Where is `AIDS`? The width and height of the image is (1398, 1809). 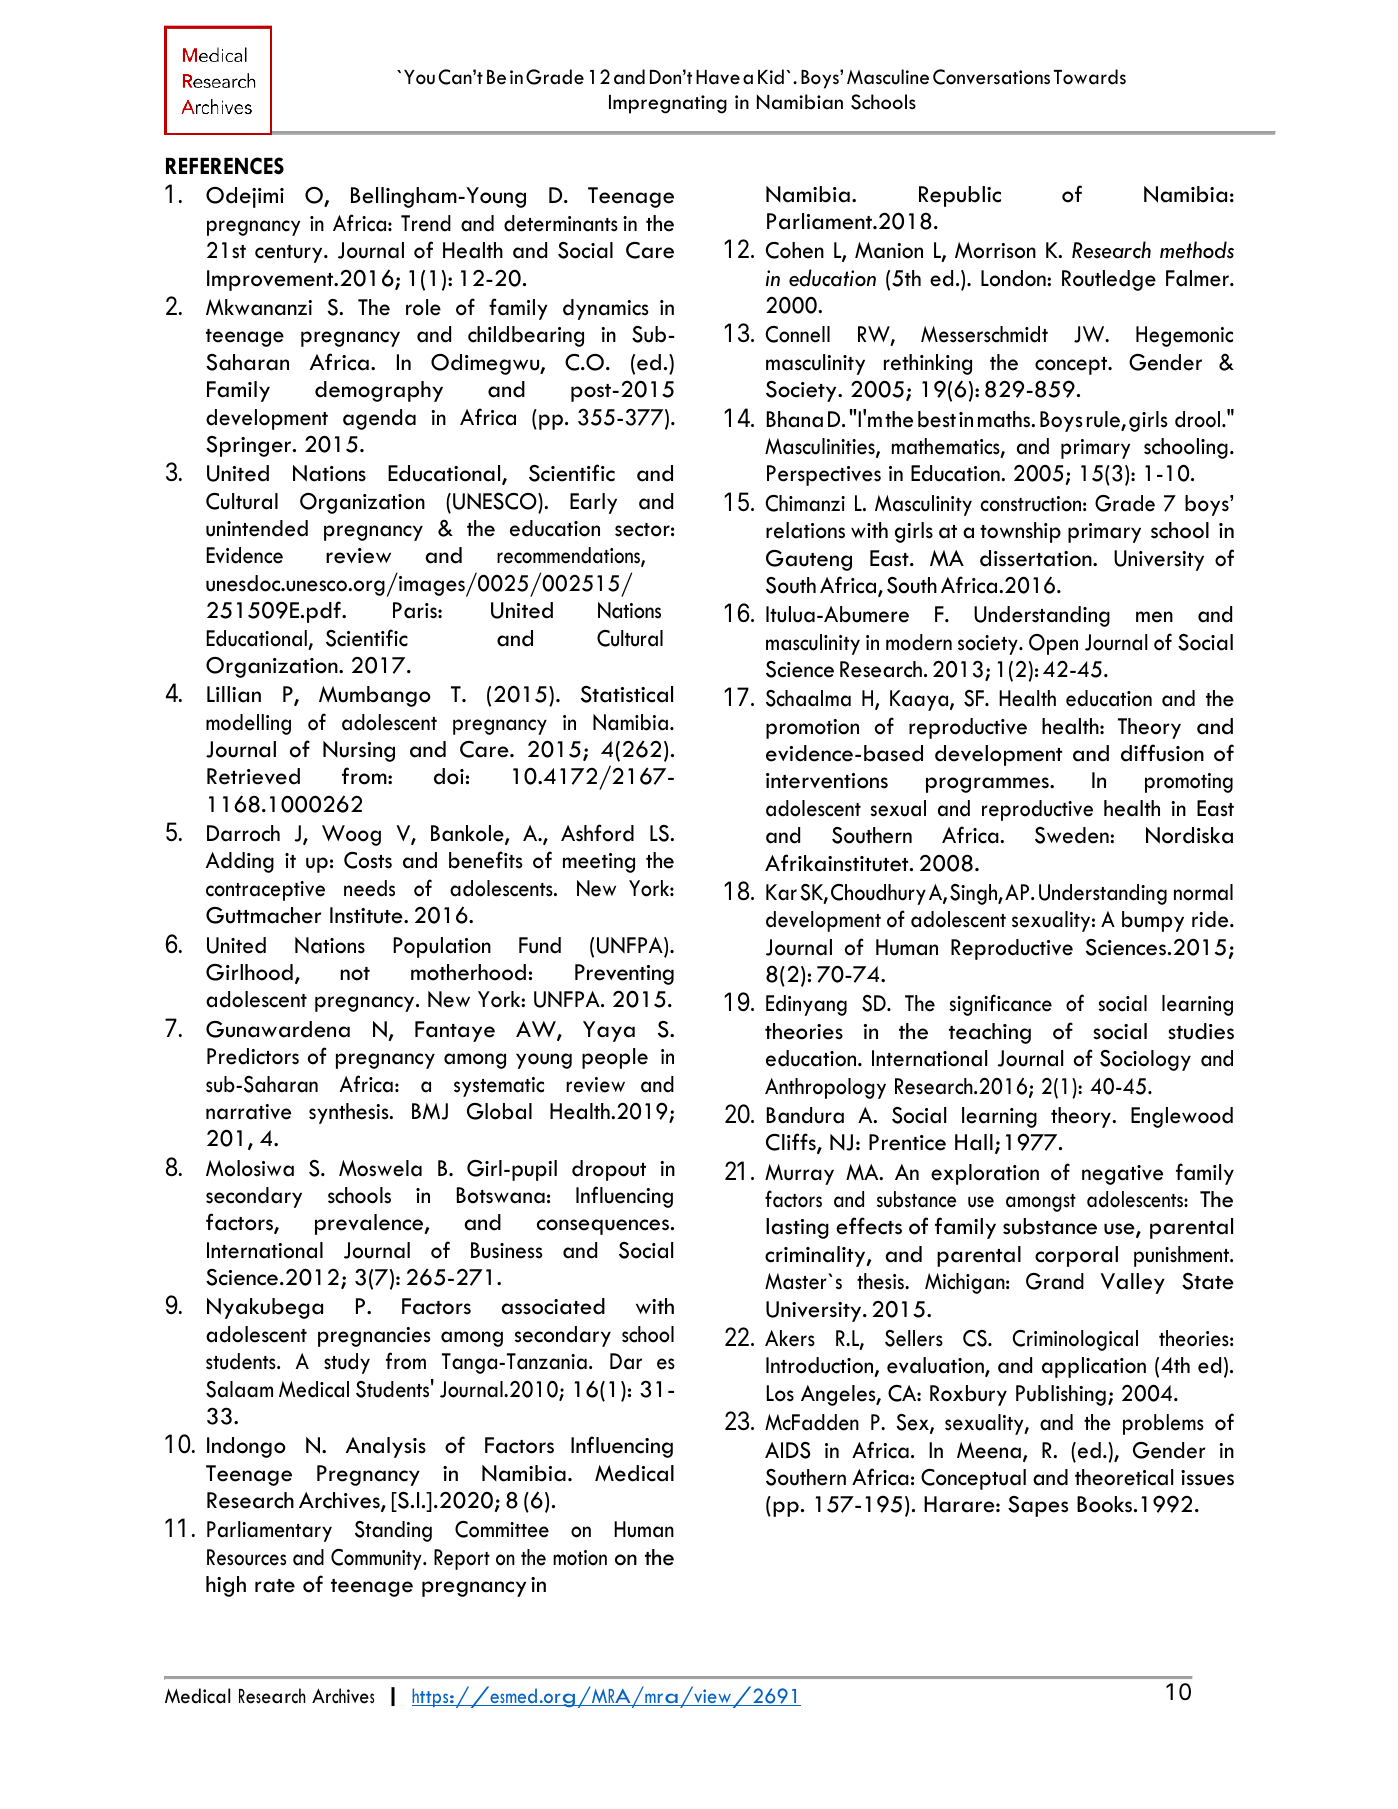
AIDS is located at coordinates (787, 1450).
